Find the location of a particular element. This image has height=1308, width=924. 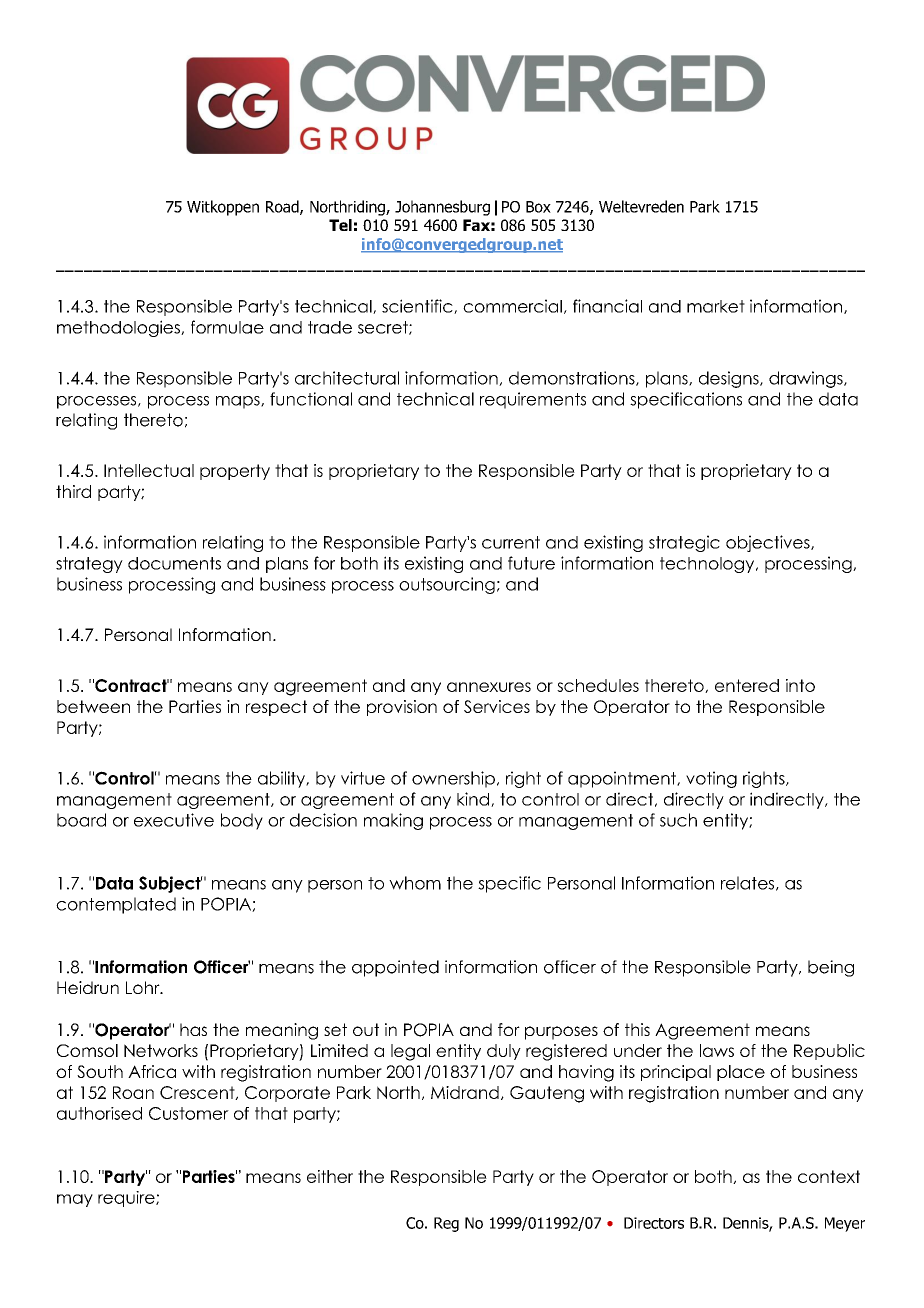

Services is located at coordinates (497, 706).
